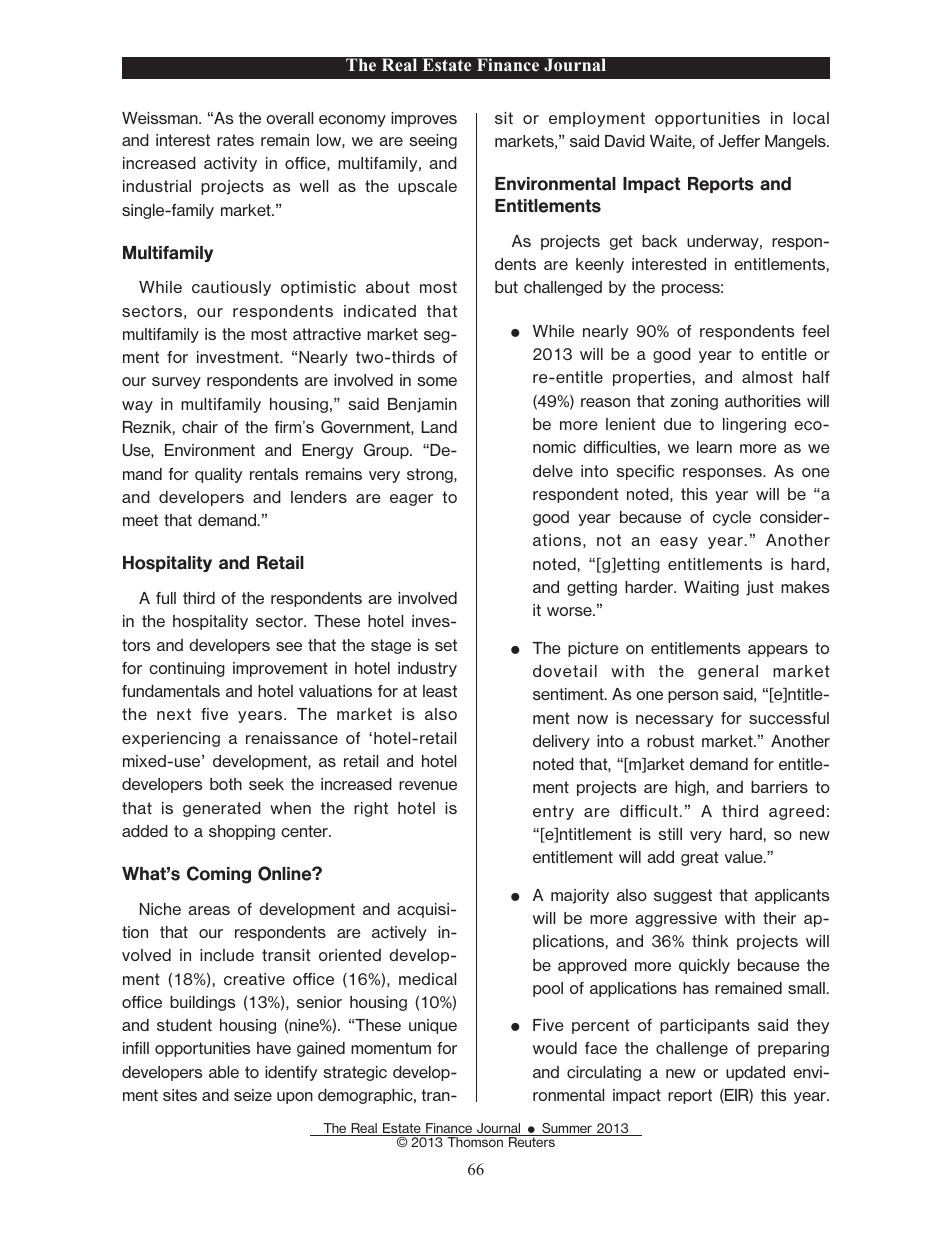 The image size is (952, 1233). Describe the element at coordinates (711, 588) in the screenshot. I see `Waiting` at that location.
